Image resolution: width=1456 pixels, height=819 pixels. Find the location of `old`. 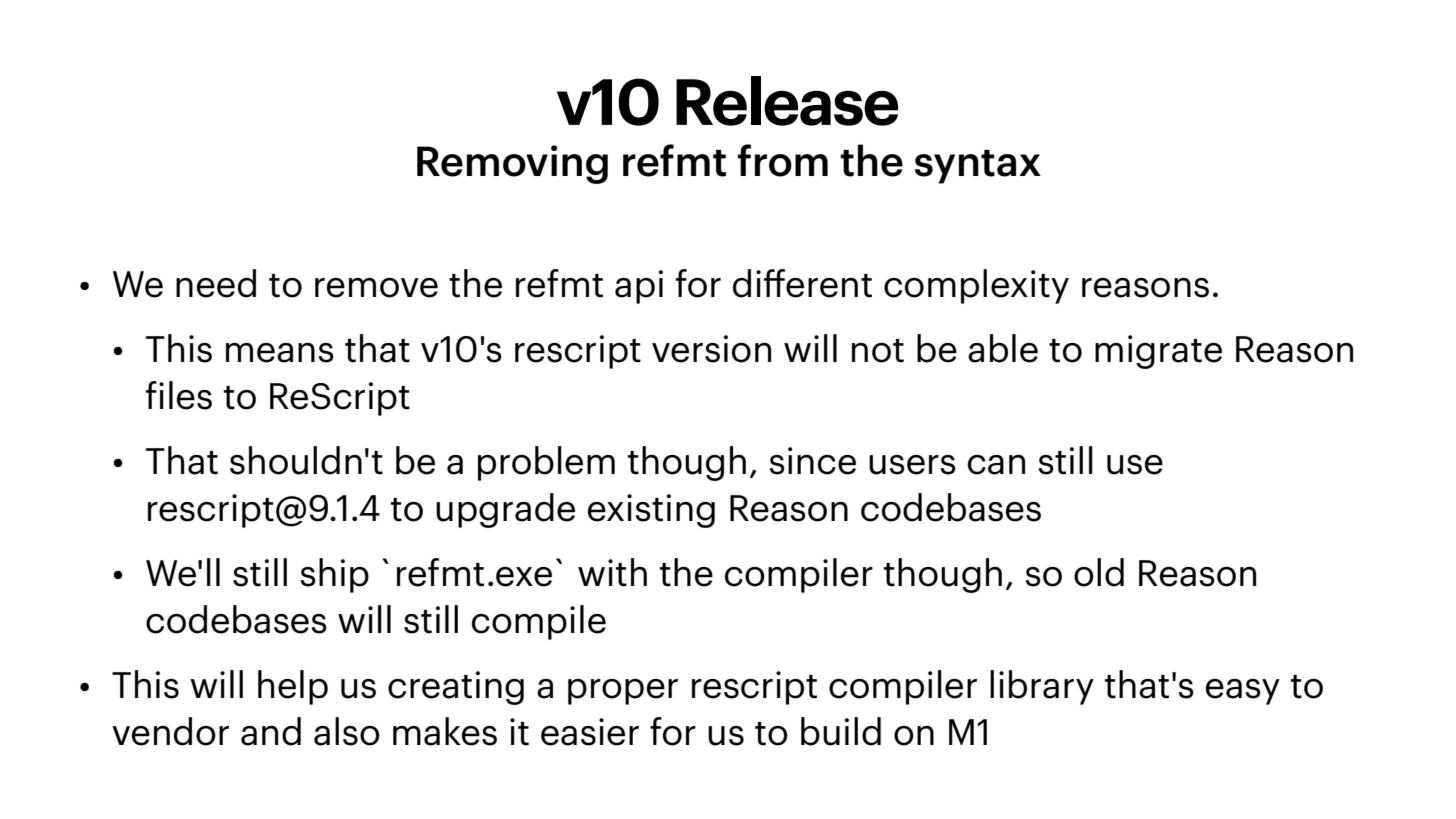

old is located at coordinates (1099, 572).
